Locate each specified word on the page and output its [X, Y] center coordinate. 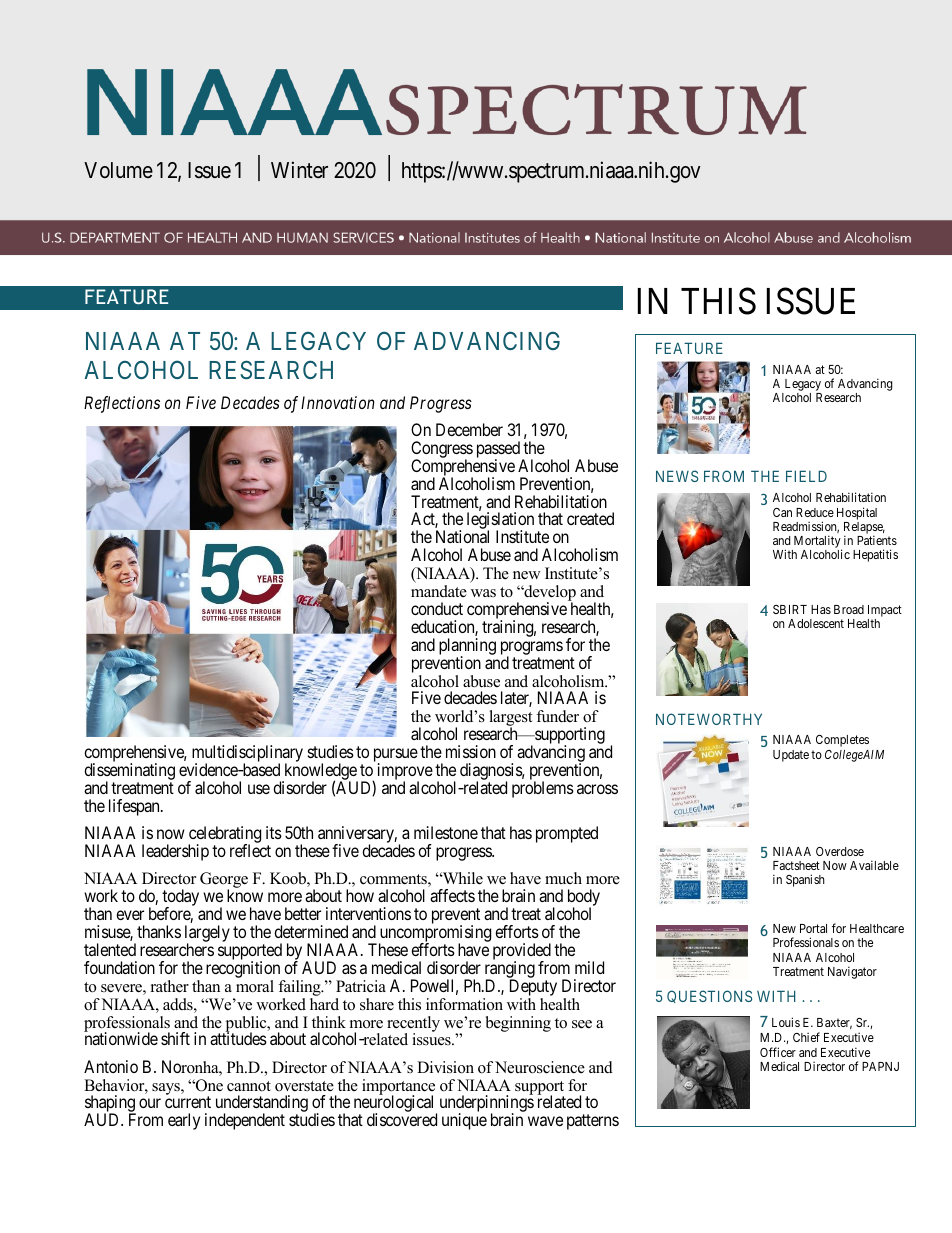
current [188, 1102]
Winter [299, 170]
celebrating [224, 836]
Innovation [338, 402]
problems [543, 789]
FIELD [806, 476]
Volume [118, 170]
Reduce [815, 512]
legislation [500, 522]
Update [791, 756]
